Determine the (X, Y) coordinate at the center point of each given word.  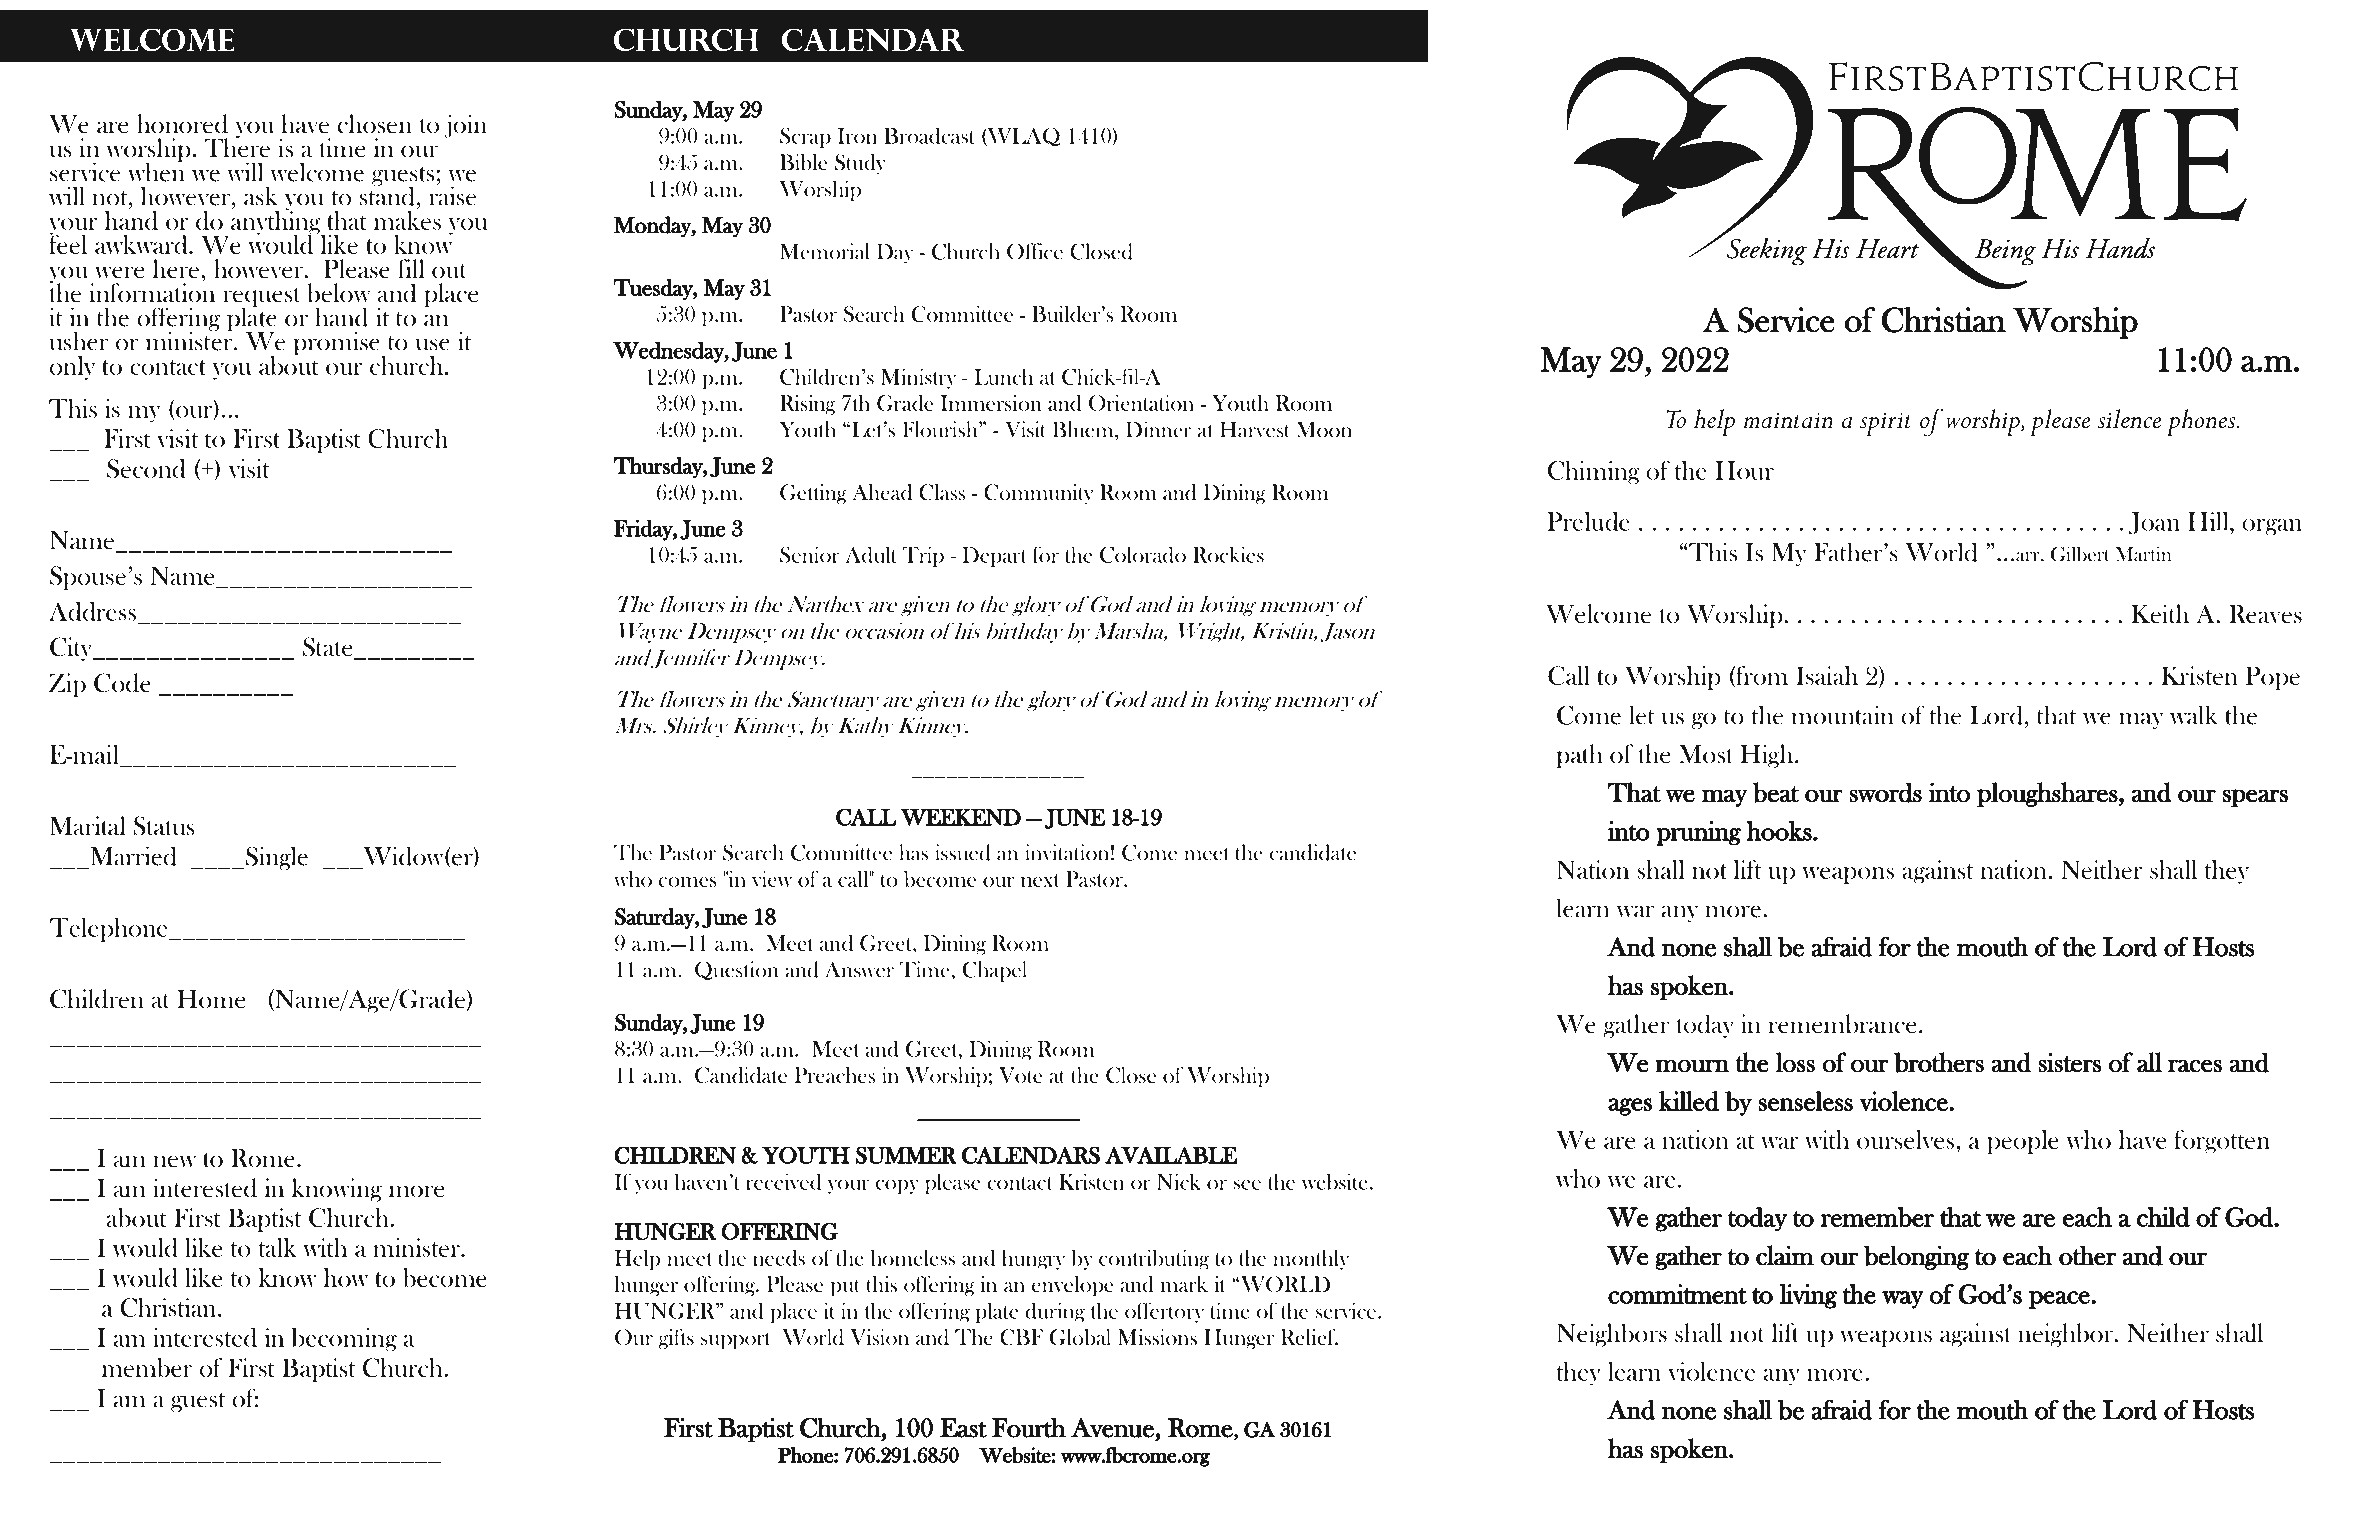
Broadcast (929, 135)
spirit (1886, 424)
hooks (1780, 831)
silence (2130, 418)
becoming (344, 1340)
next (1040, 880)
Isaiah (1827, 675)
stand (387, 195)
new (174, 1161)
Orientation (1141, 403)
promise (337, 344)
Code (122, 683)
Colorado (1143, 554)
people (2023, 1142)
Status (164, 826)
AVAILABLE (1171, 1155)
